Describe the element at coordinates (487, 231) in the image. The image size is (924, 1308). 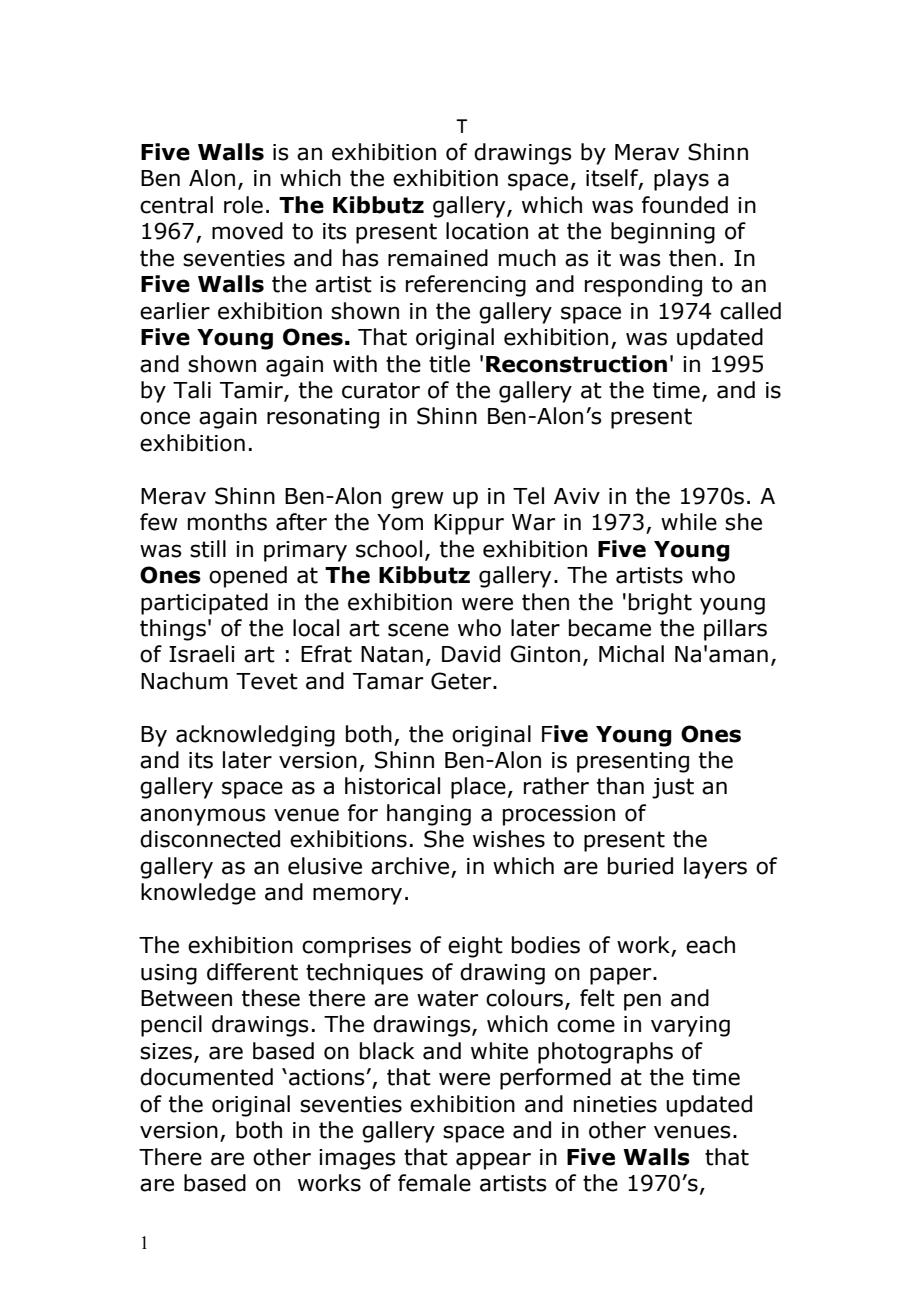
I see `location` at that location.
